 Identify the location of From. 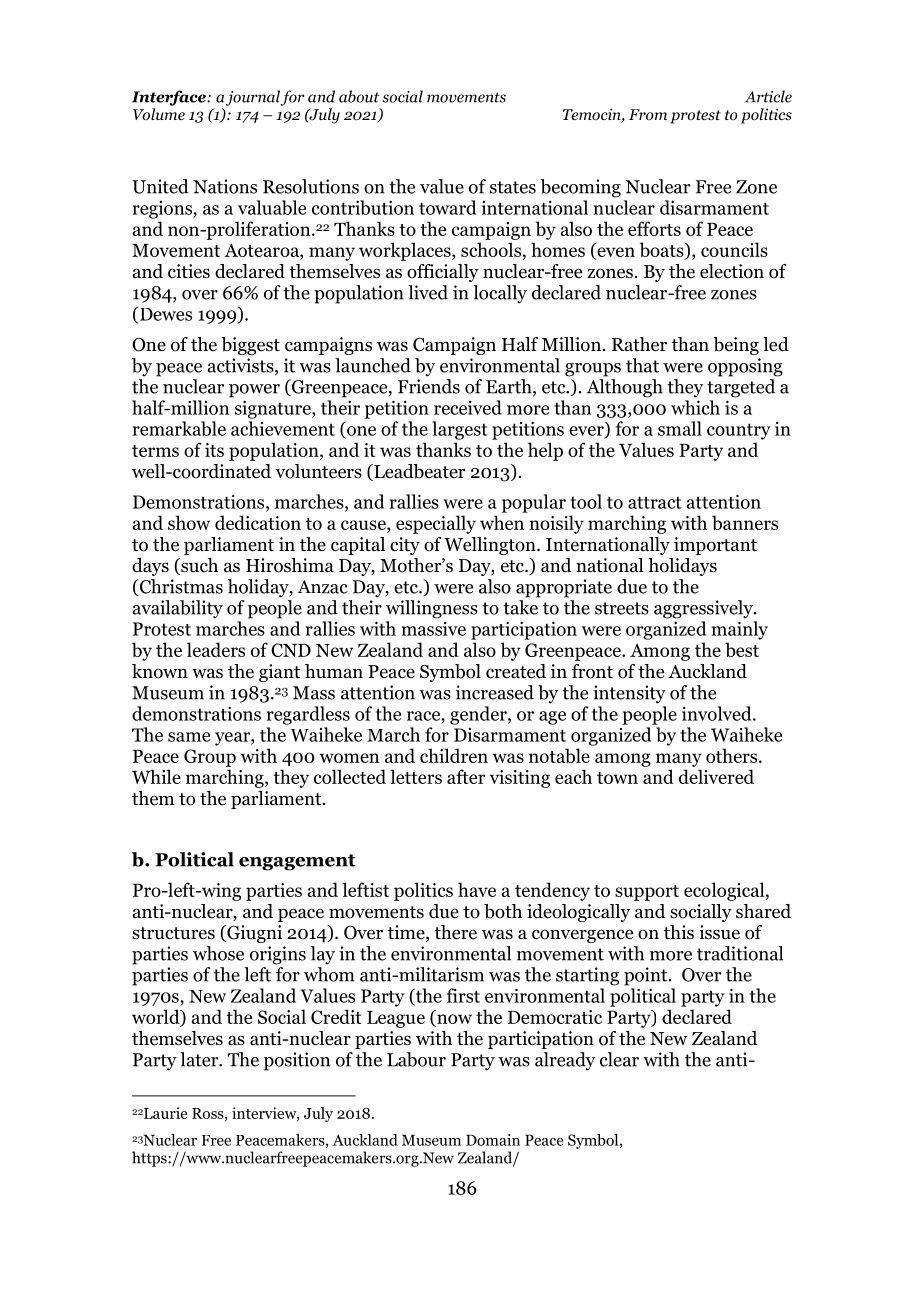
(648, 114).
